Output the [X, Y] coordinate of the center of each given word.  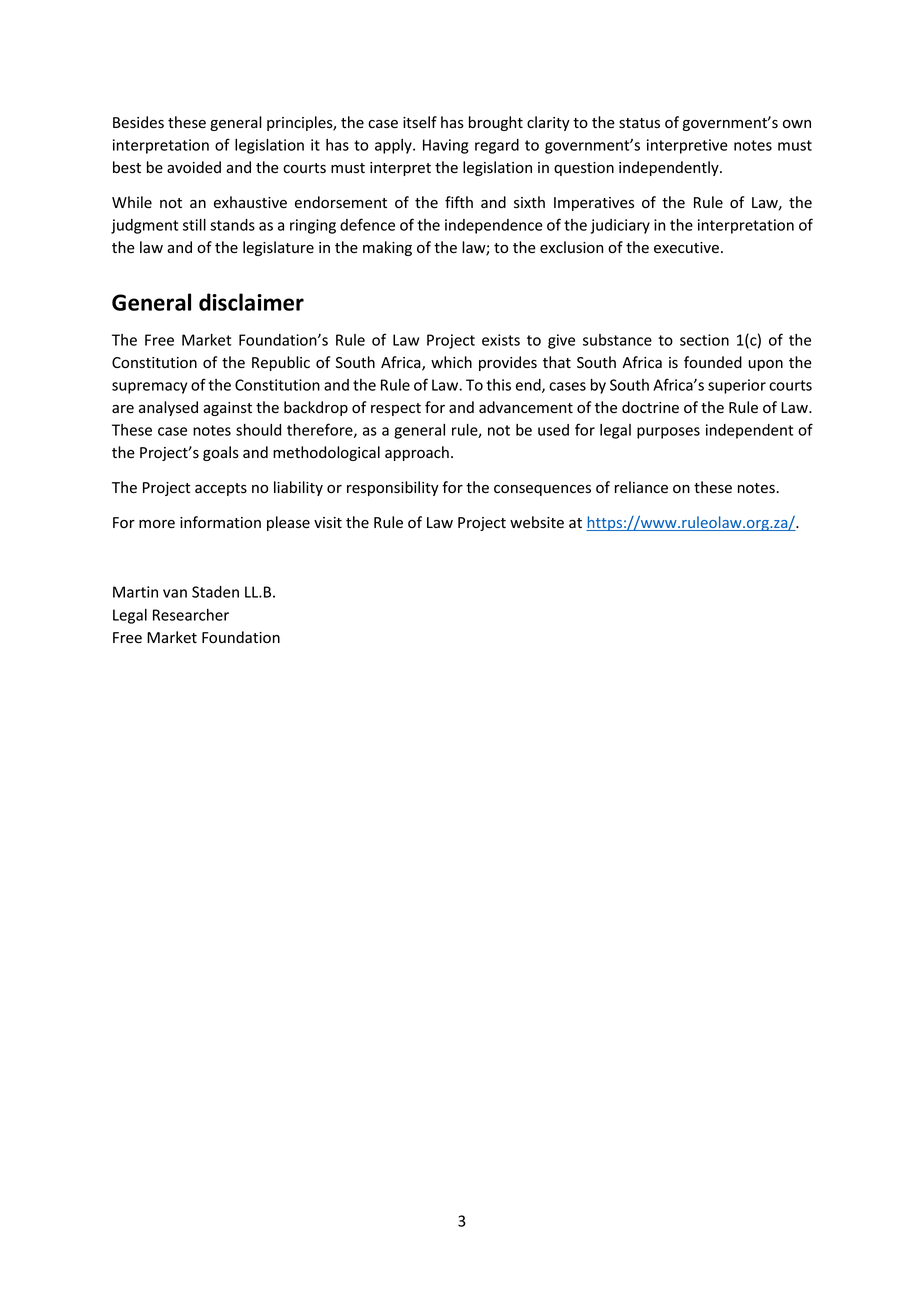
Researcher [191, 615]
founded [713, 362]
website [537, 522]
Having [446, 146]
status [639, 123]
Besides [138, 122]
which [451, 362]
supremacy [149, 388]
